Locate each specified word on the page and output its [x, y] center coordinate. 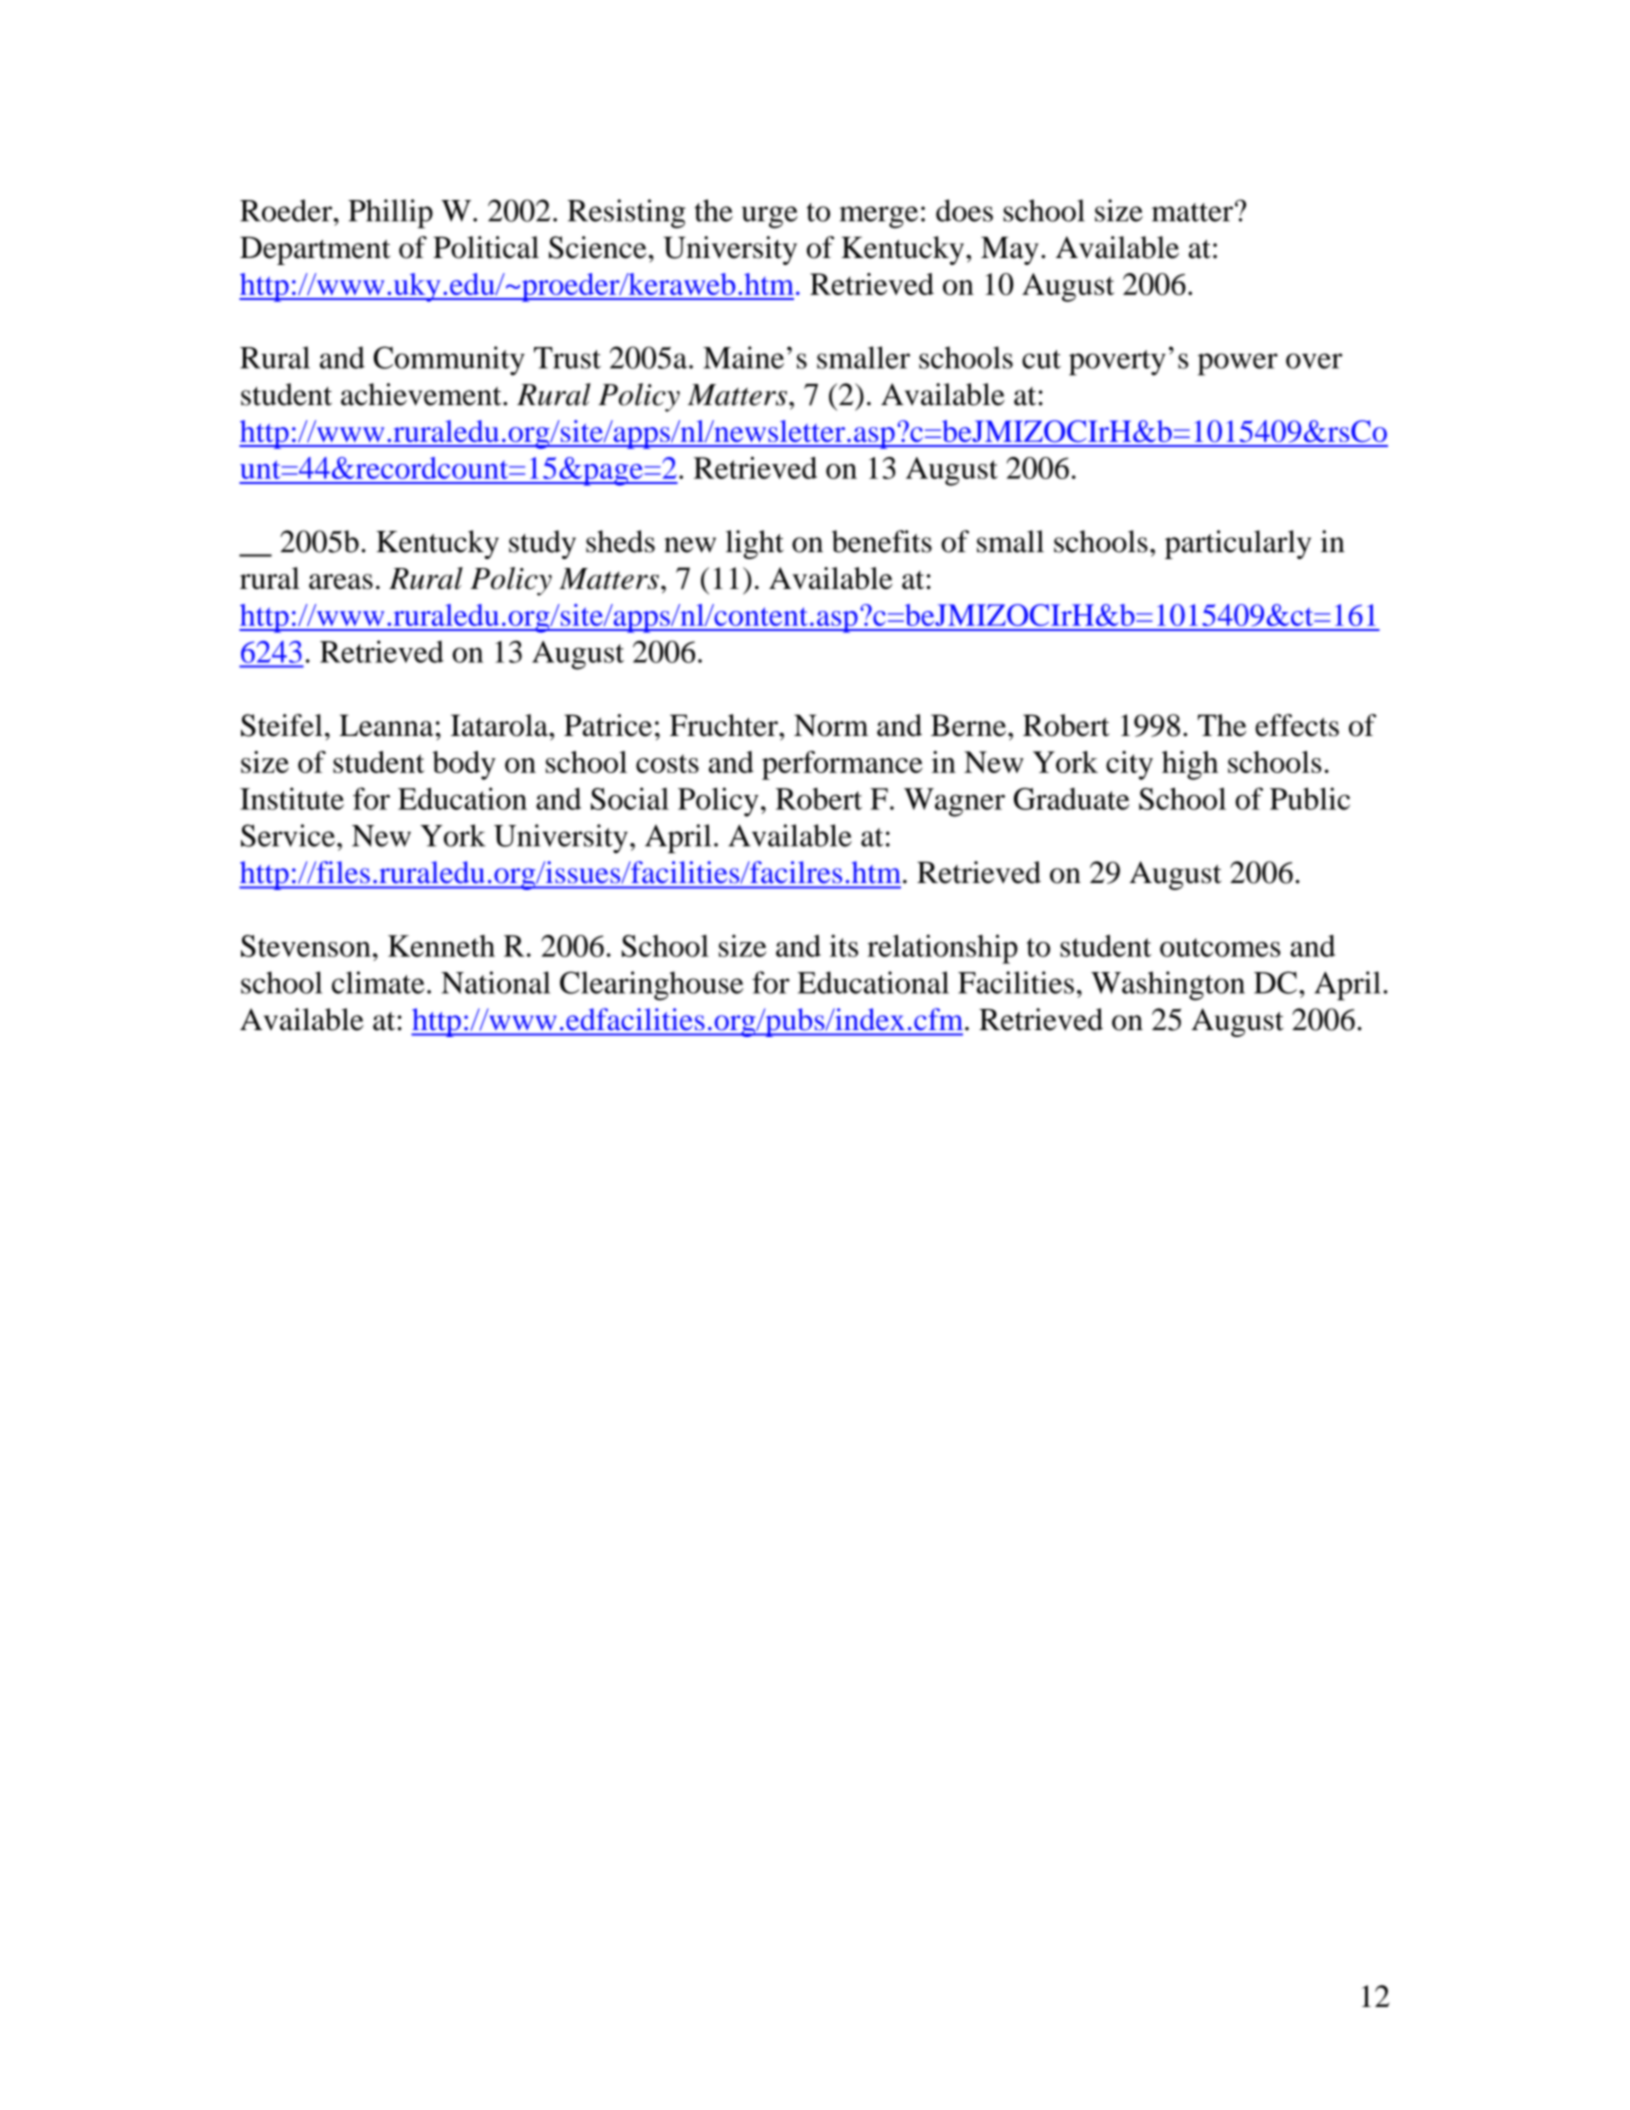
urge [770, 217]
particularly [1238, 544]
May [1010, 251]
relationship [942, 949]
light [755, 544]
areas [341, 582]
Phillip [390, 213]
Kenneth [441, 946]
